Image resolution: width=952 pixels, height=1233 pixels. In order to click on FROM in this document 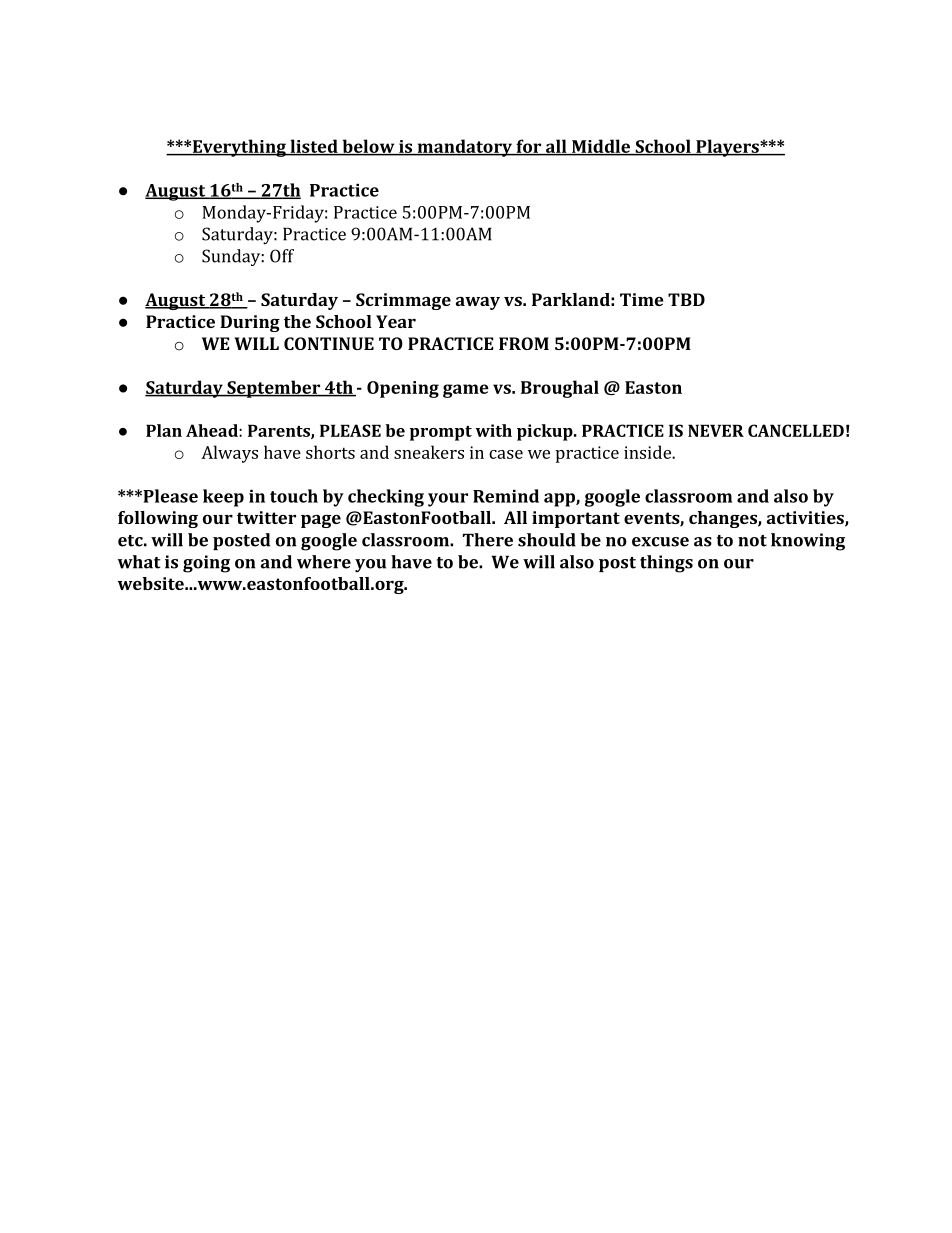, I will do `click(524, 343)`.
